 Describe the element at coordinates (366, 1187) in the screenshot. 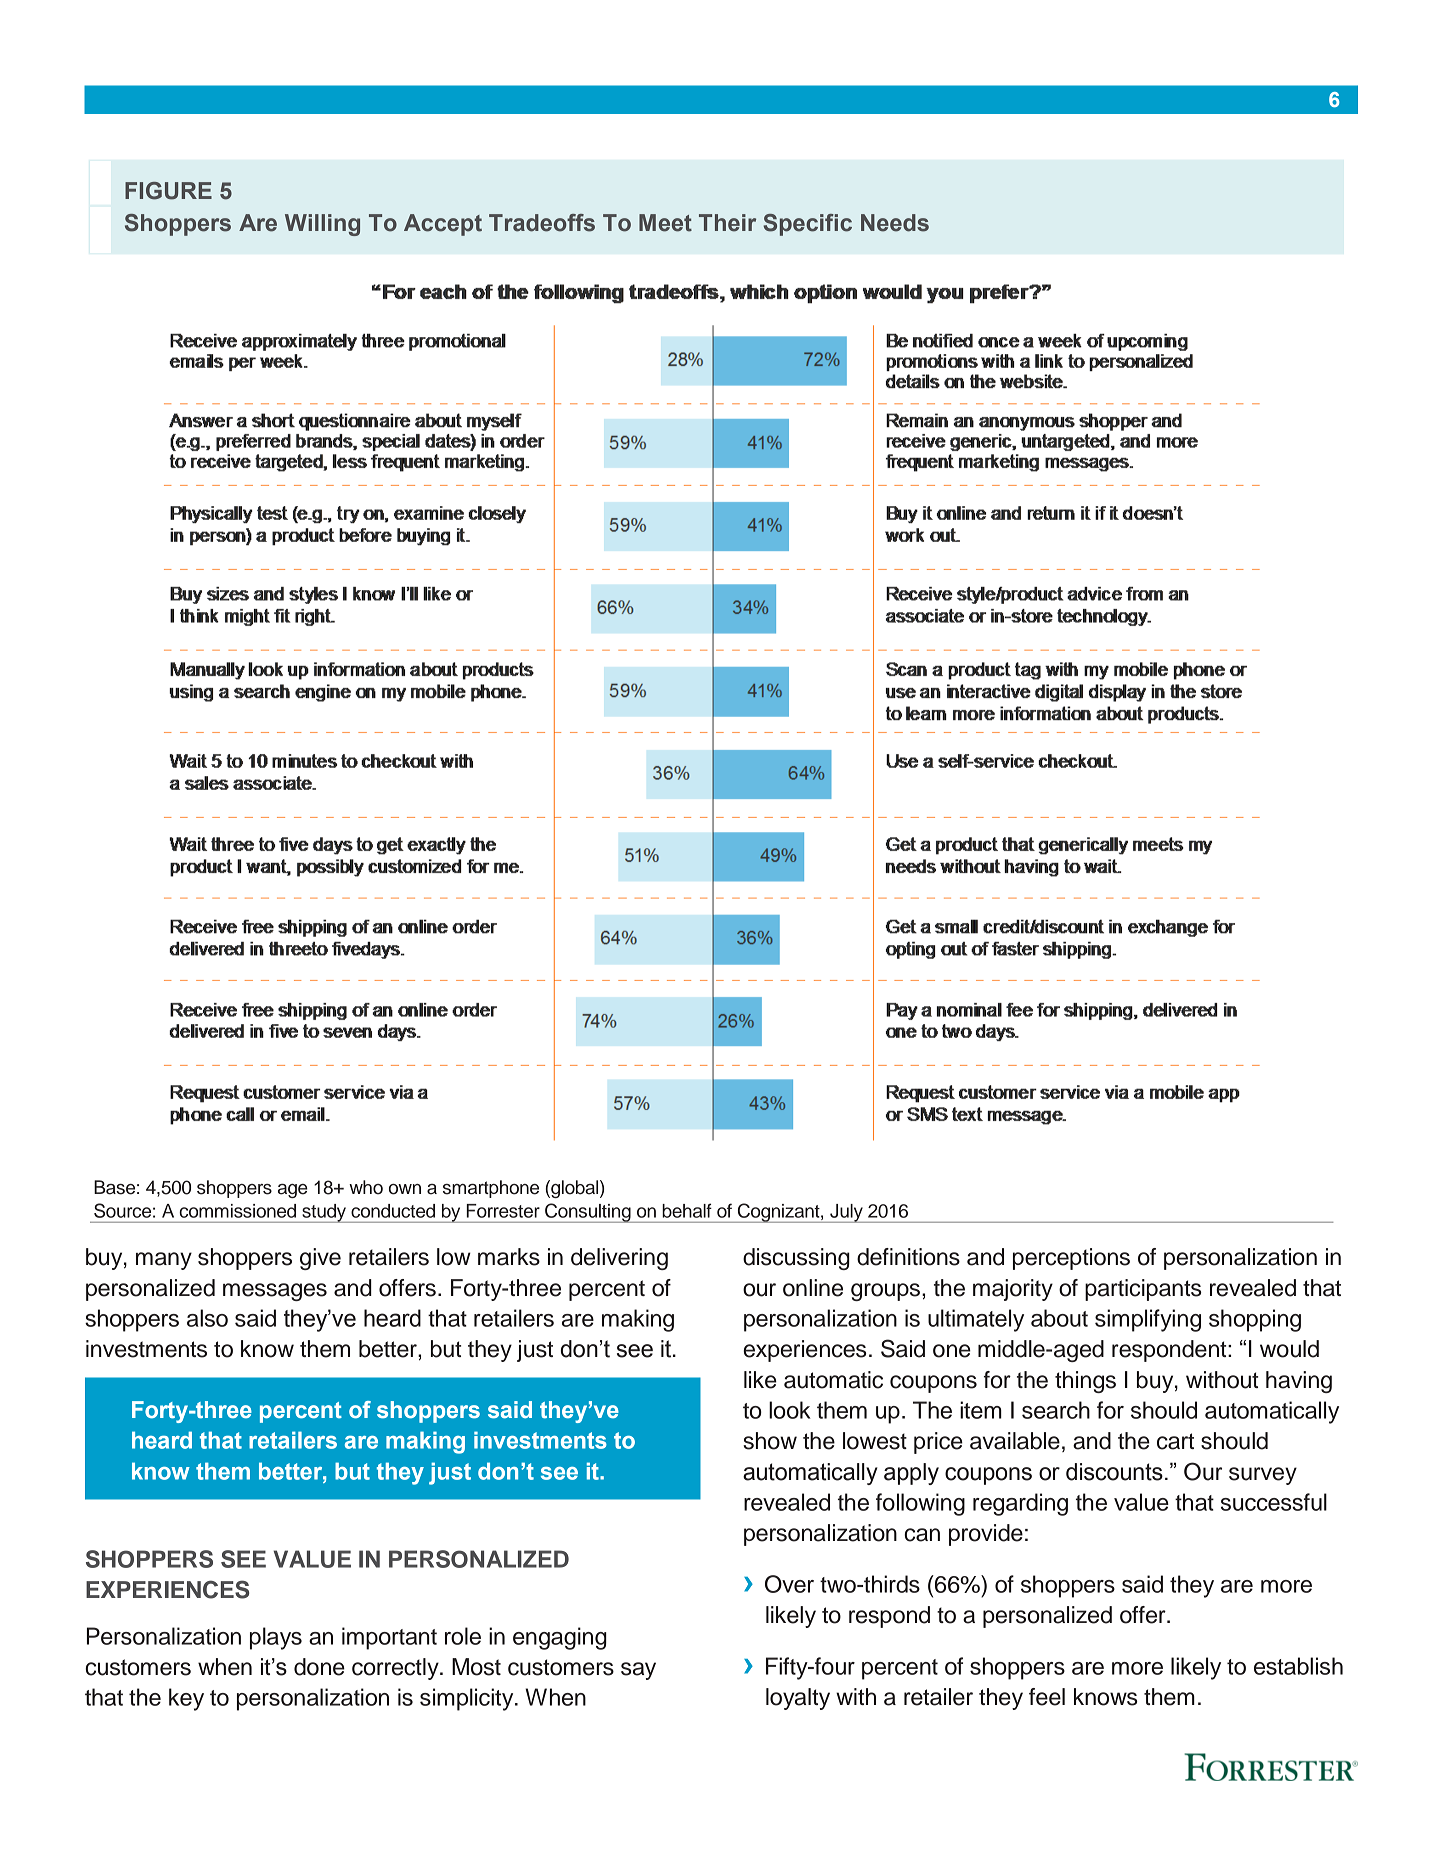

I see `who` at that location.
